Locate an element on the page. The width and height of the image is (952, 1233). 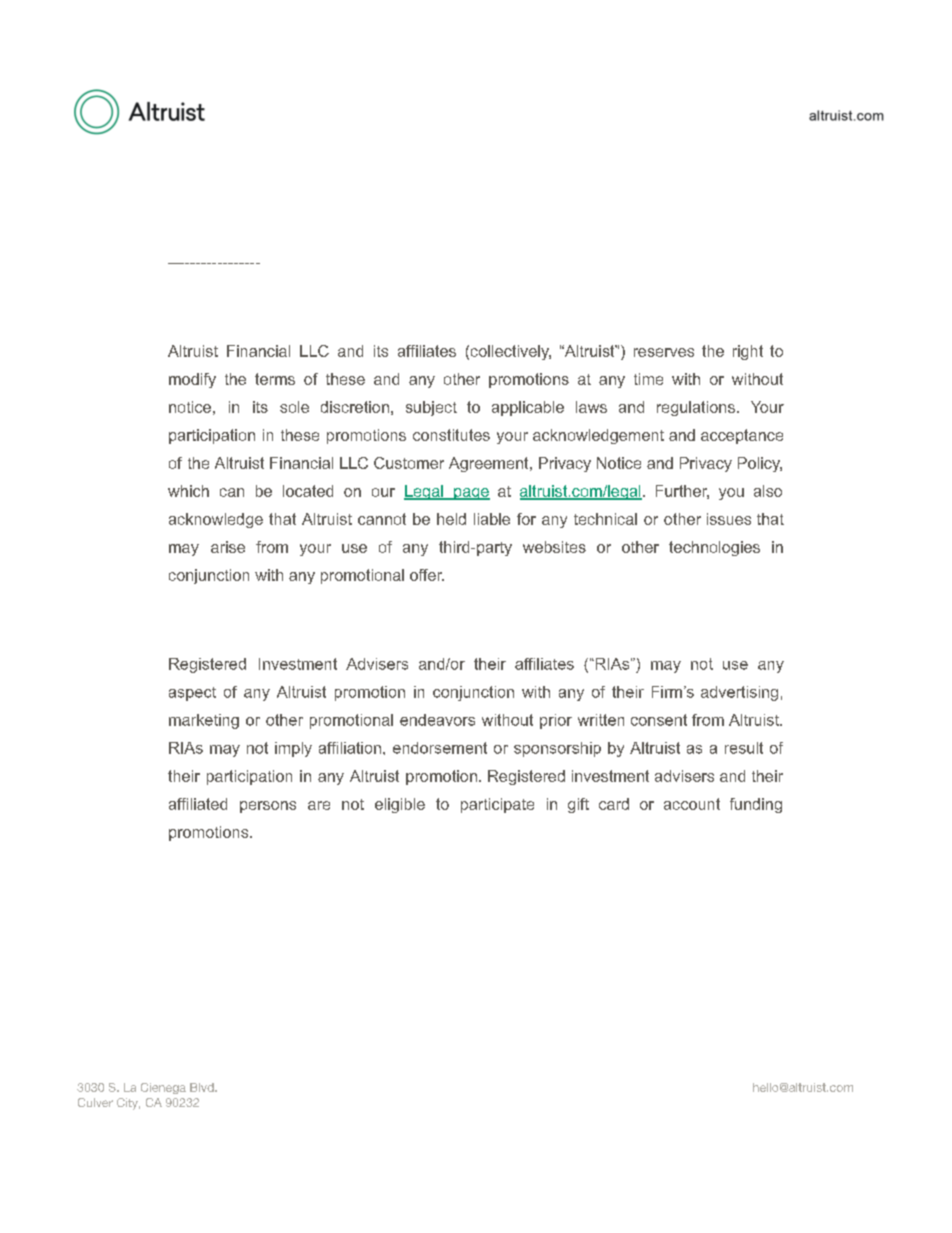
technologies is located at coordinates (714, 548).
